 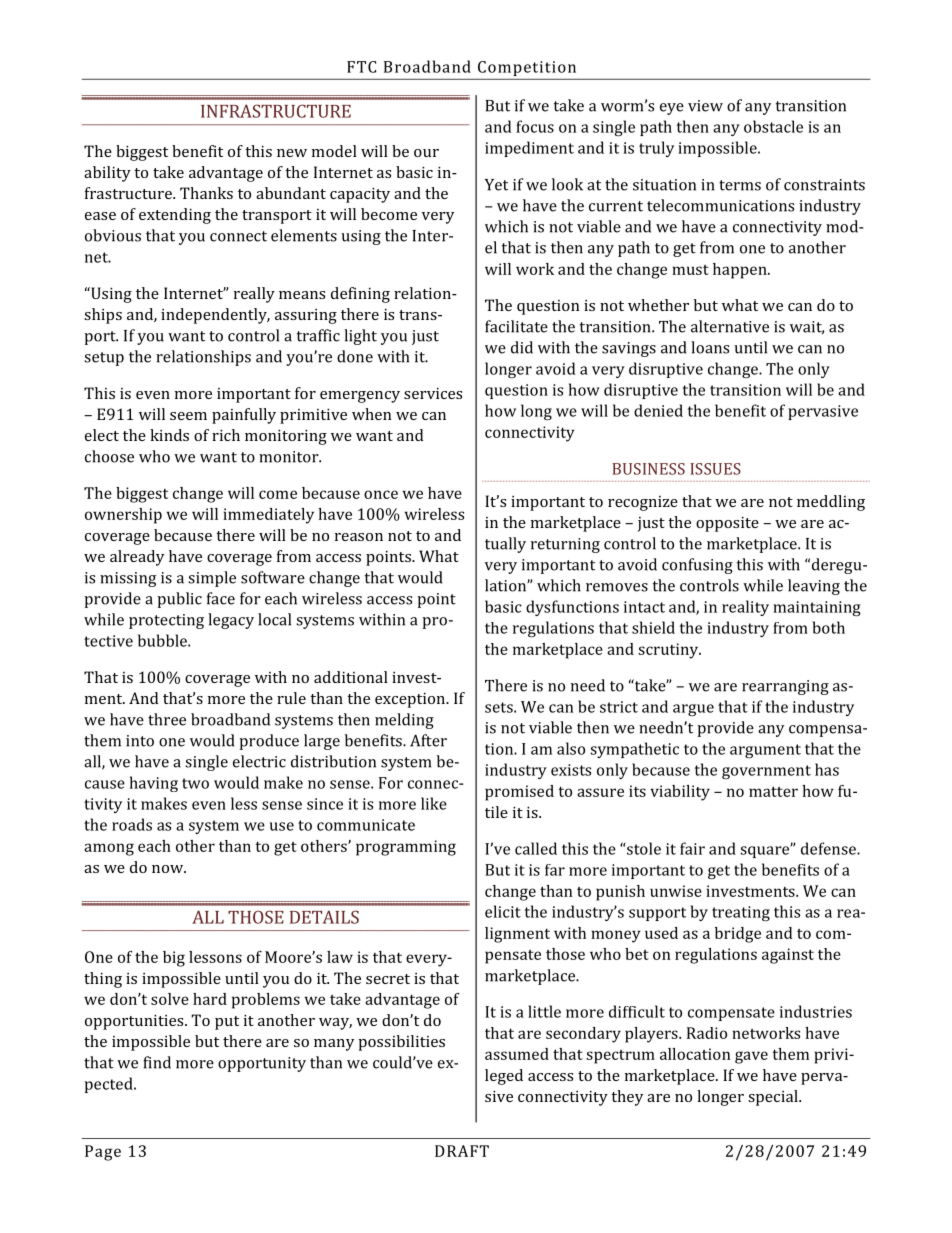 I want to click on public, so click(x=179, y=600).
